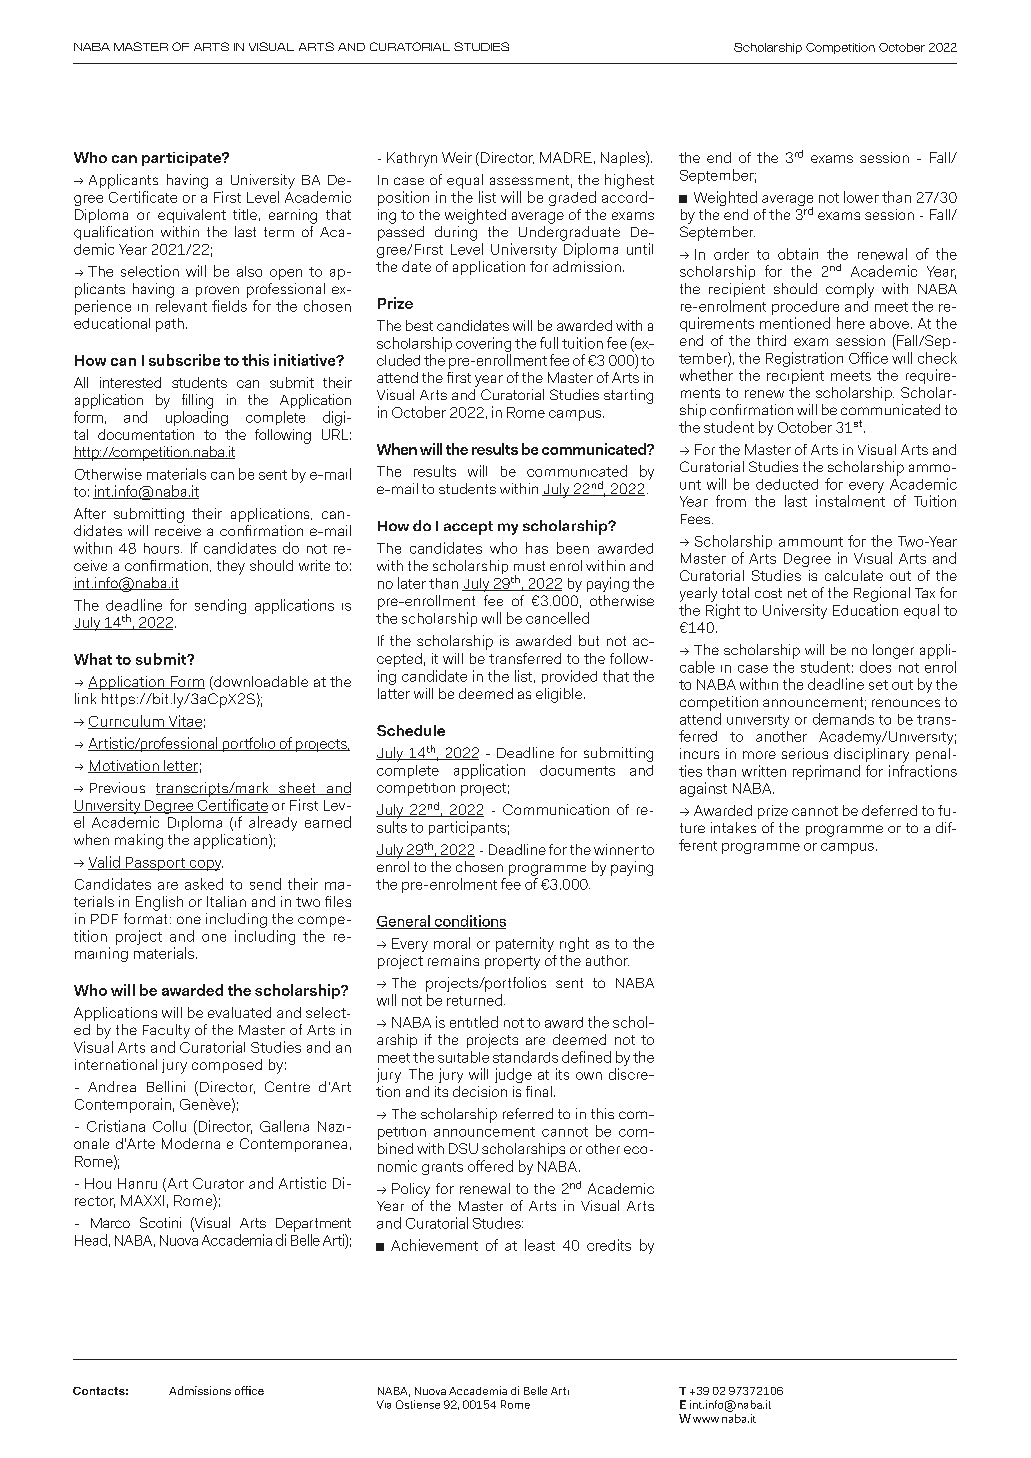 This screenshot has width=1031, height=1458. What do you see at coordinates (572, 198) in the screenshot?
I see `graded` at bounding box center [572, 198].
